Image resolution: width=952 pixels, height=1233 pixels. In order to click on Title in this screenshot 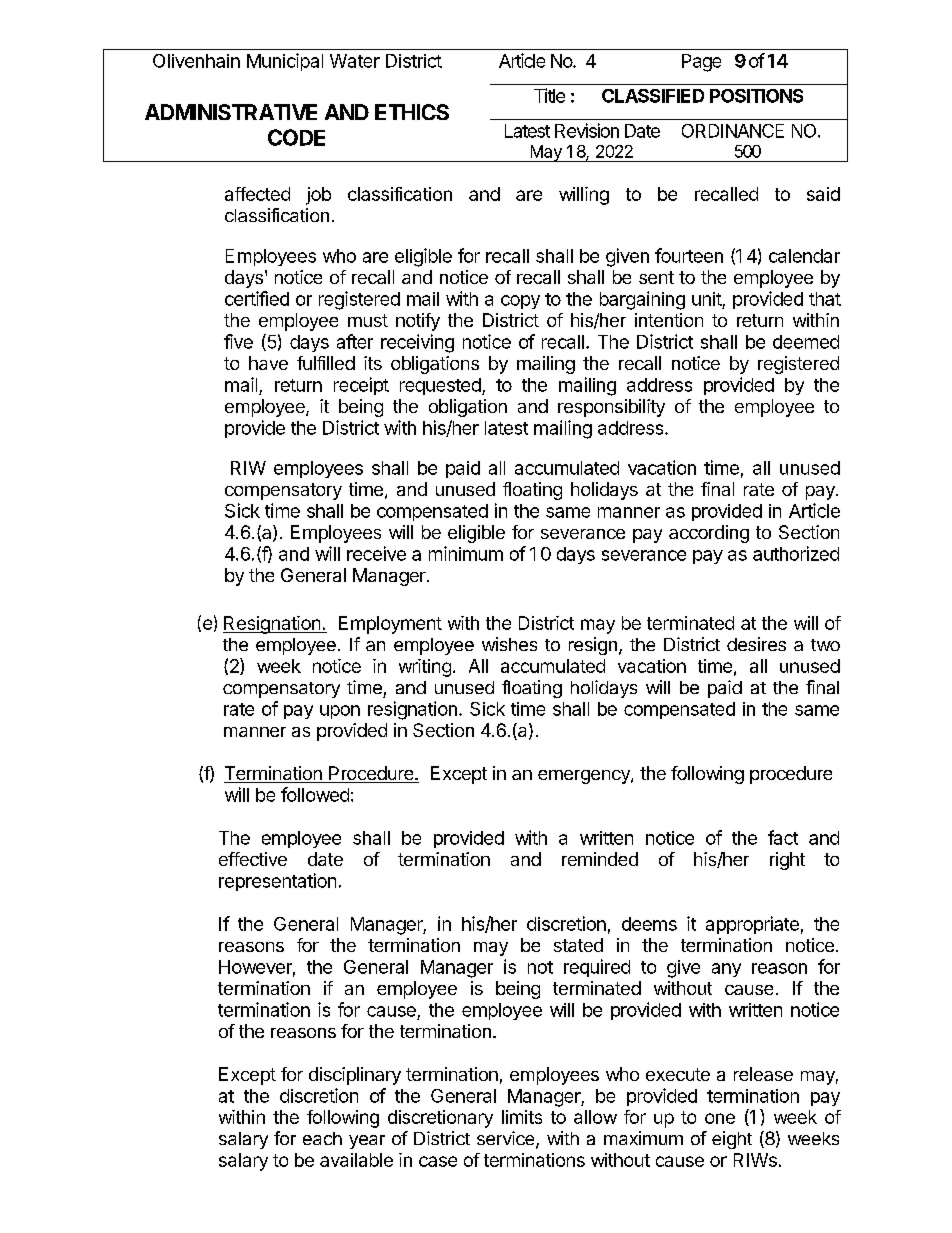, I will do `click(549, 95)`.
